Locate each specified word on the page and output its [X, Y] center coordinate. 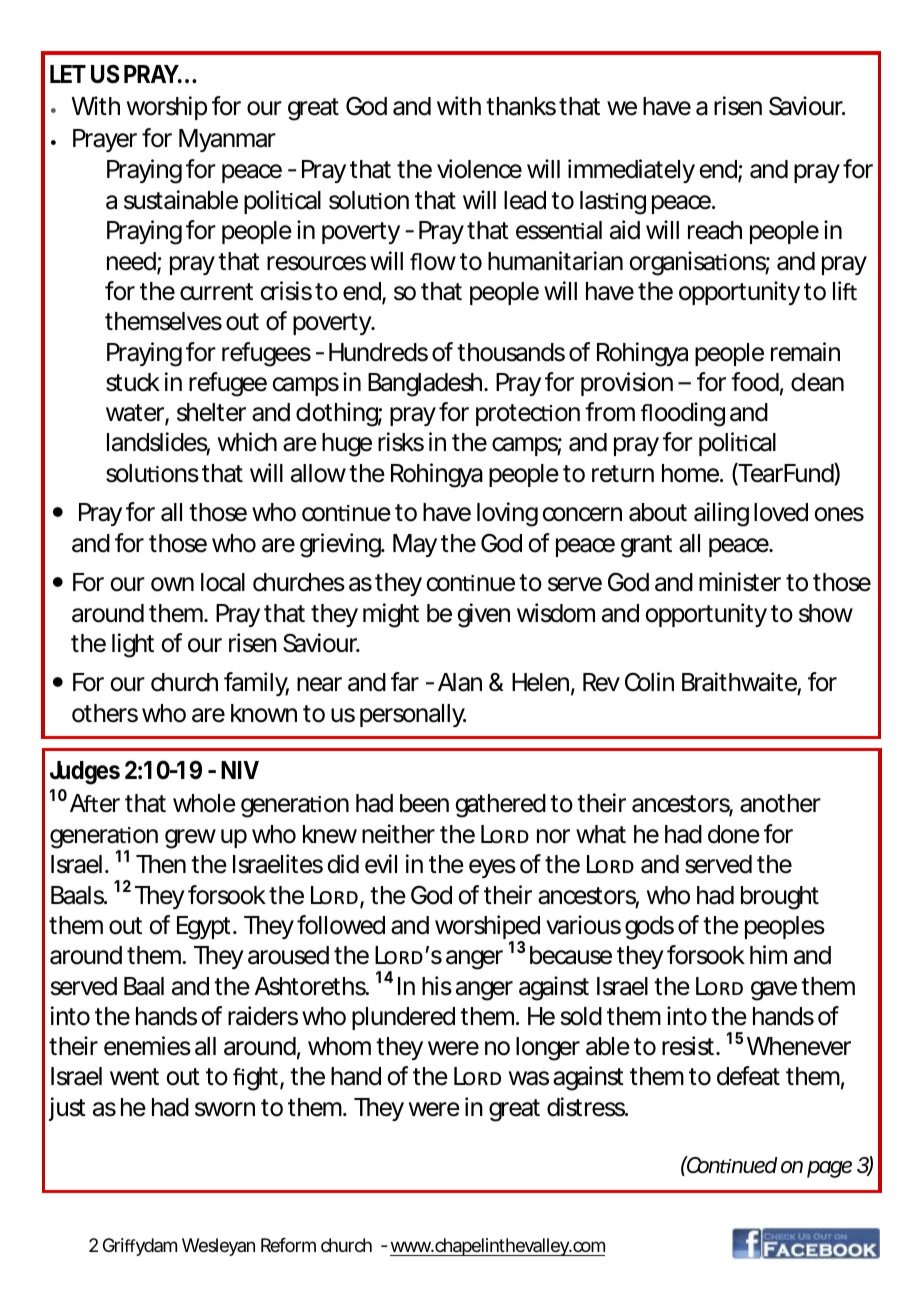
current [216, 292]
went [134, 1077]
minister [740, 582]
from [608, 412]
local [223, 582]
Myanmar [227, 140]
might [391, 615]
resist [688, 1046]
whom [338, 1046]
